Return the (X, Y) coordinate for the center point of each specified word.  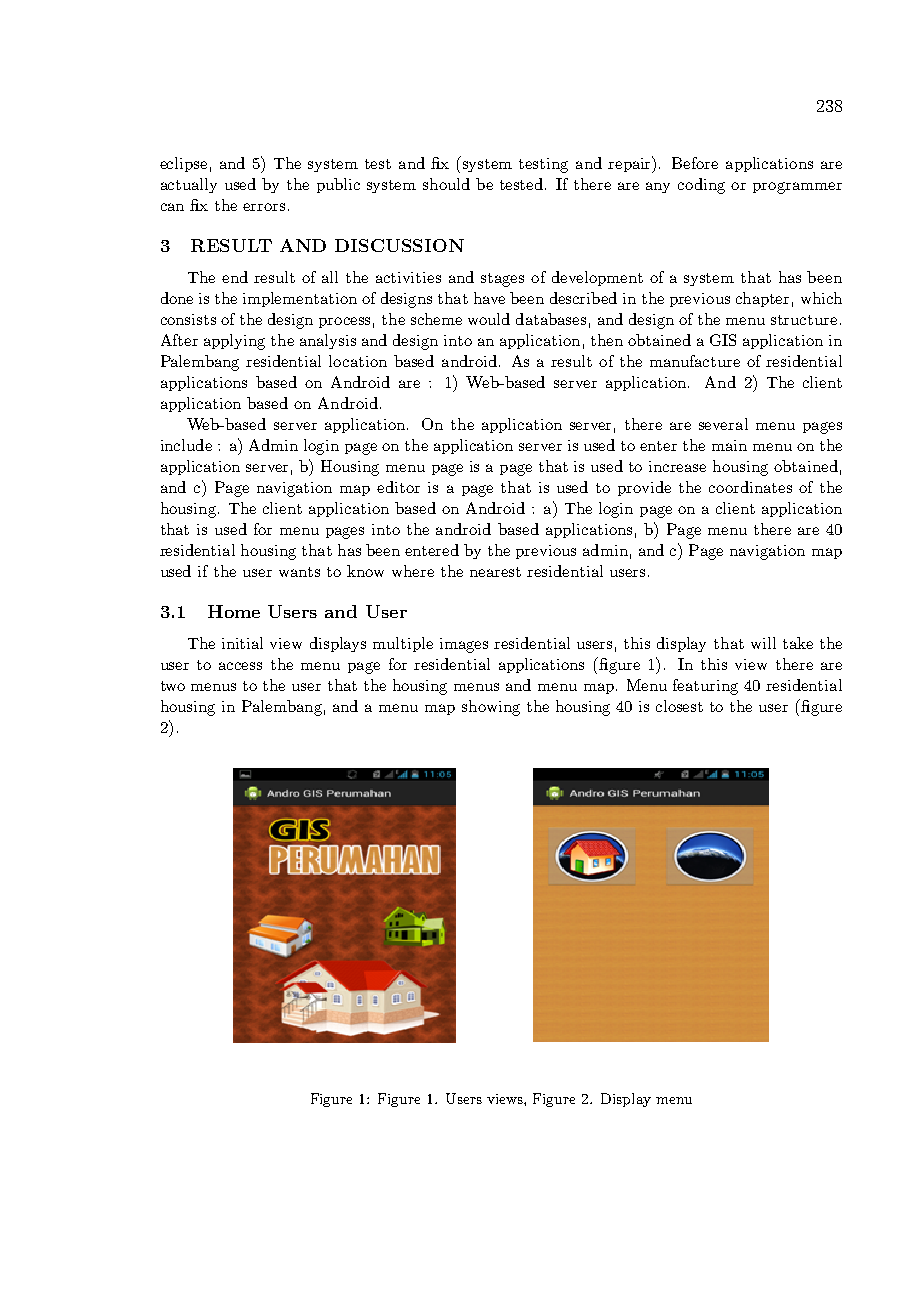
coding (701, 186)
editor (398, 487)
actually (189, 185)
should (446, 184)
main (729, 445)
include (186, 445)
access (240, 666)
